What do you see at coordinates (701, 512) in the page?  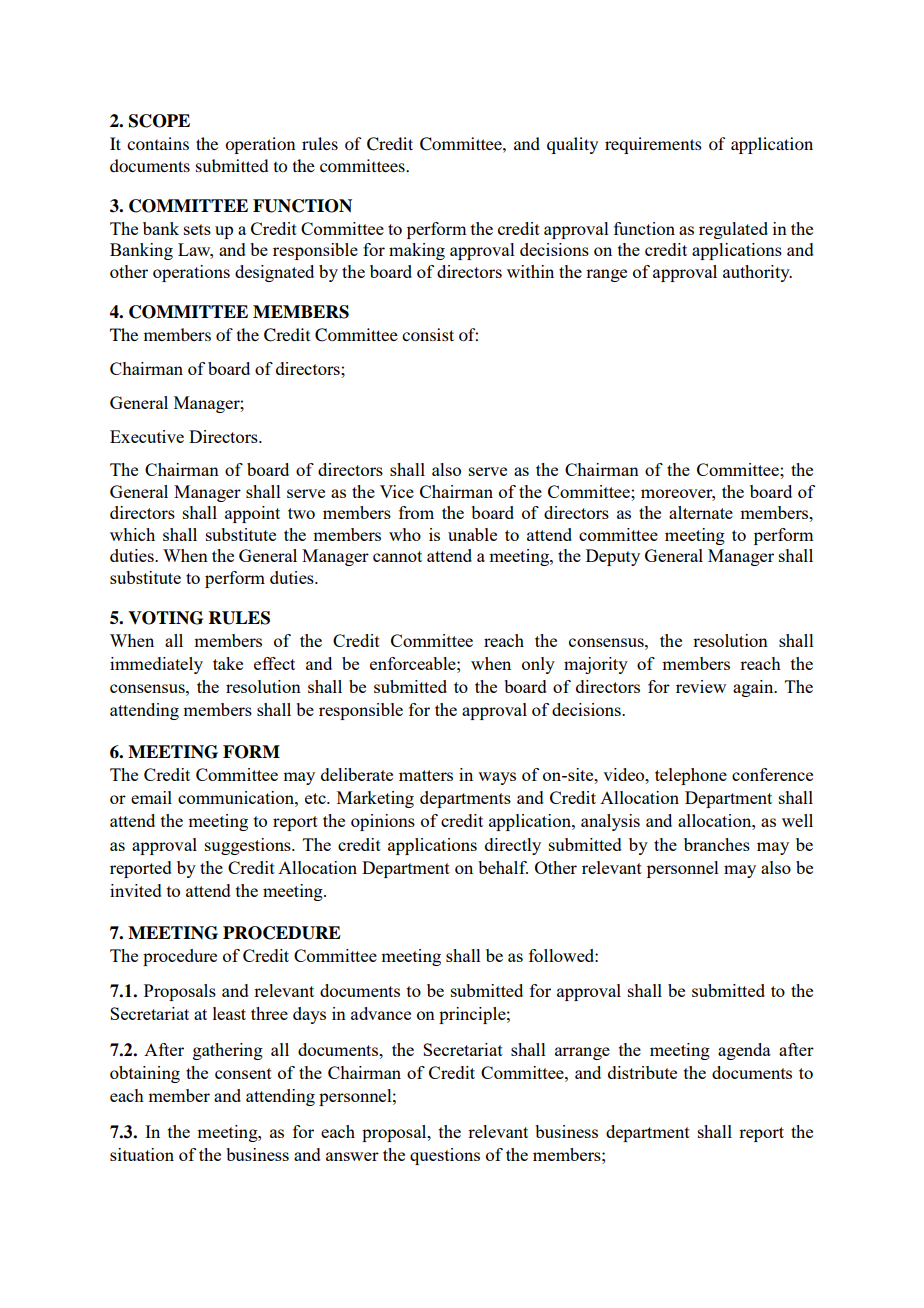 I see `alternate` at bounding box center [701, 512].
